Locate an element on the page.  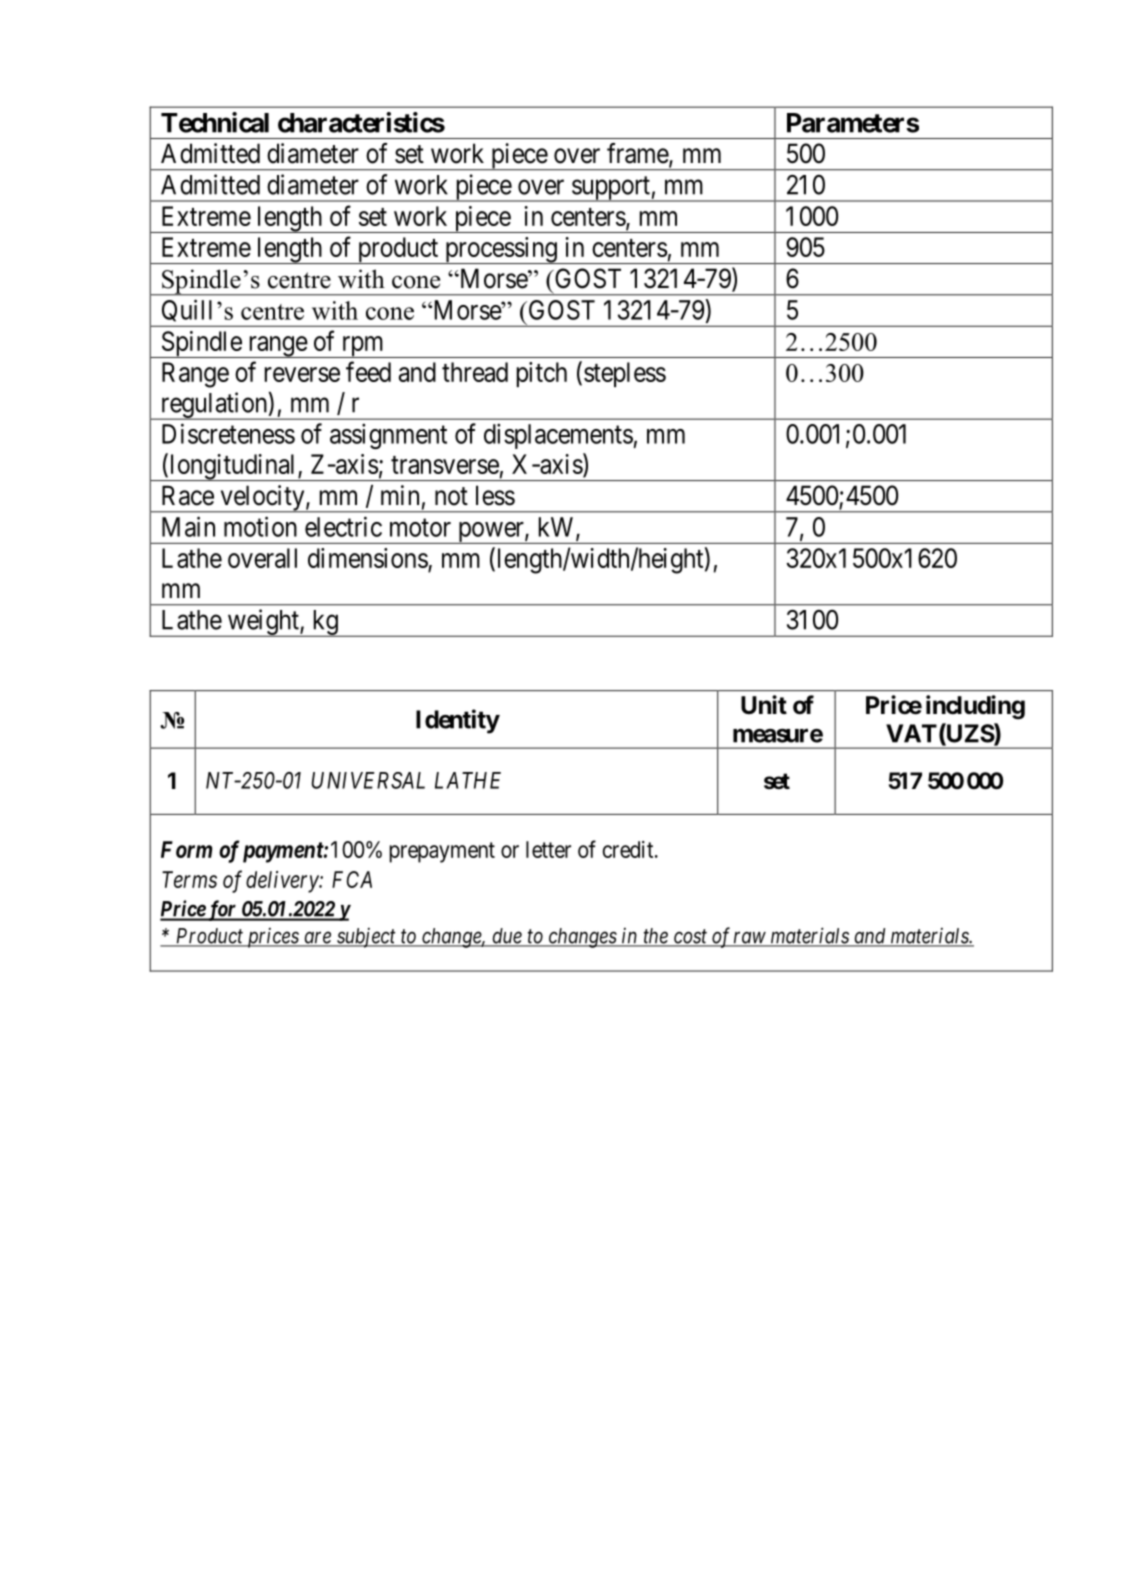
frame is located at coordinates (638, 154).
